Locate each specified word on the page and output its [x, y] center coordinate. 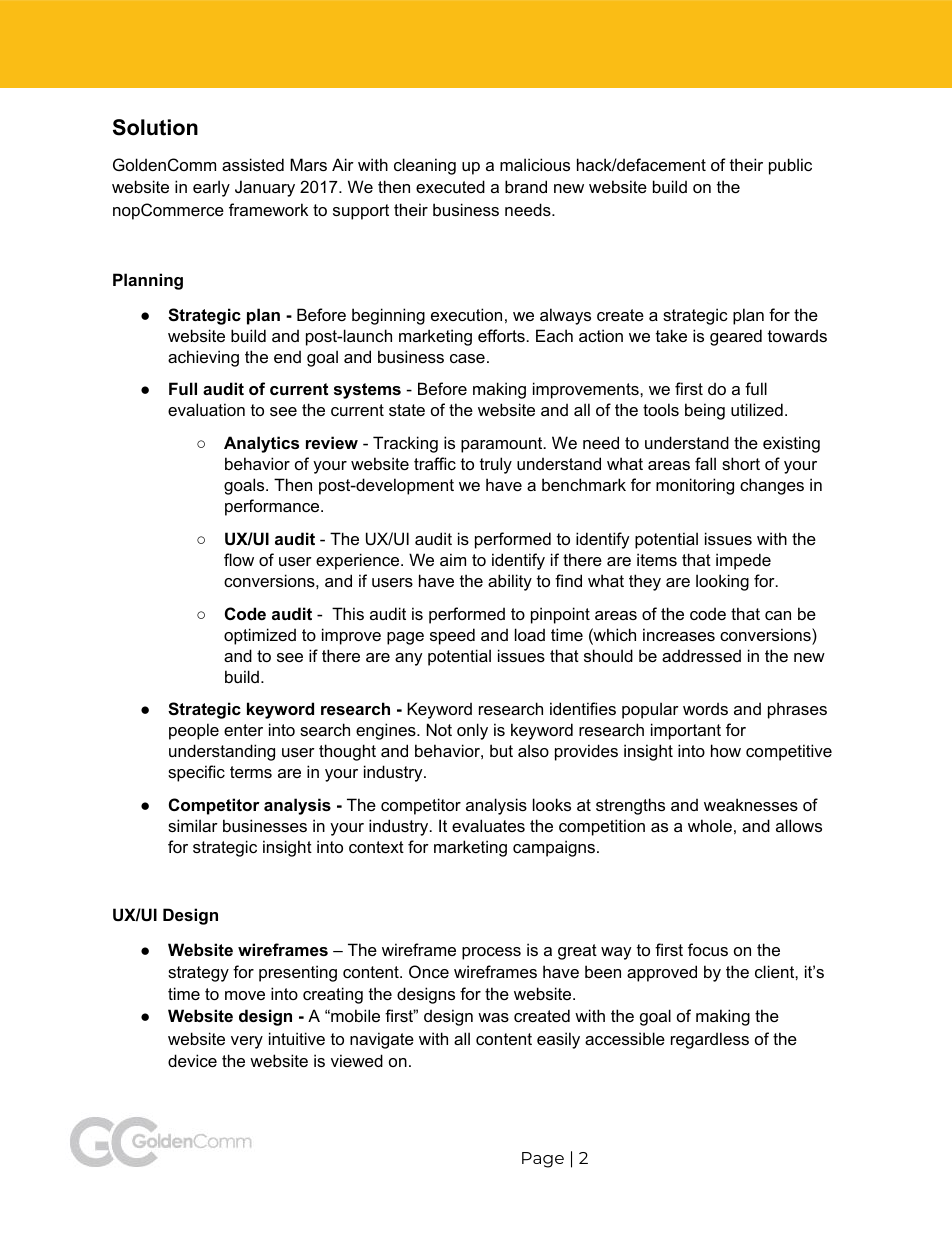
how [726, 750]
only [472, 731]
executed [450, 186]
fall [705, 463]
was [493, 1017]
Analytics [261, 444]
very [247, 1042]
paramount [503, 445]
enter [243, 730]
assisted [253, 164]
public [790, 166]
